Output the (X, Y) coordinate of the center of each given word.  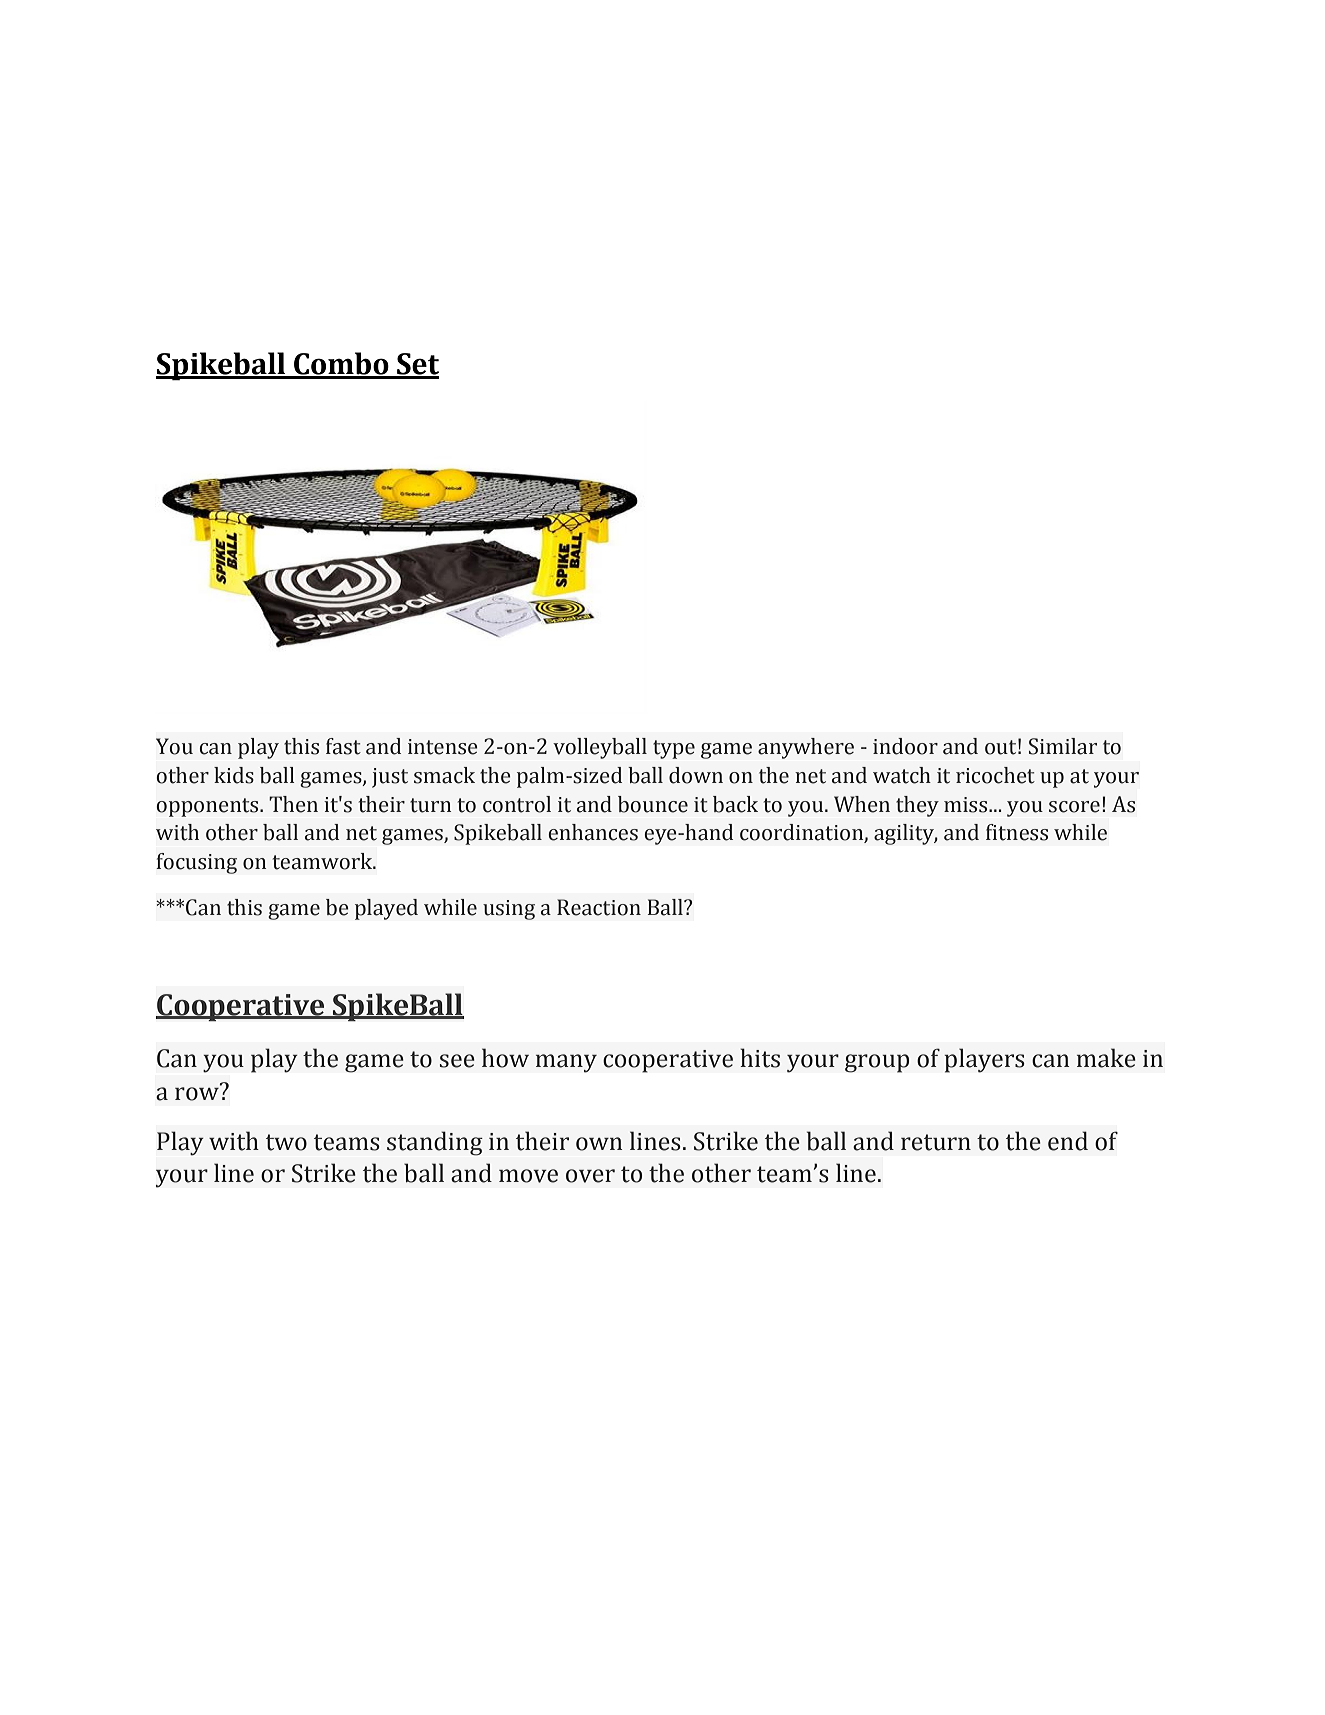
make (1106, 1058)
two (286, 1142)
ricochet (995, 775)
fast (343, 746)
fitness (1017, 832)
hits (760, 1058)
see (457, 1061)
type (674, 749)
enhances (593, 832)
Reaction (599, 907)
